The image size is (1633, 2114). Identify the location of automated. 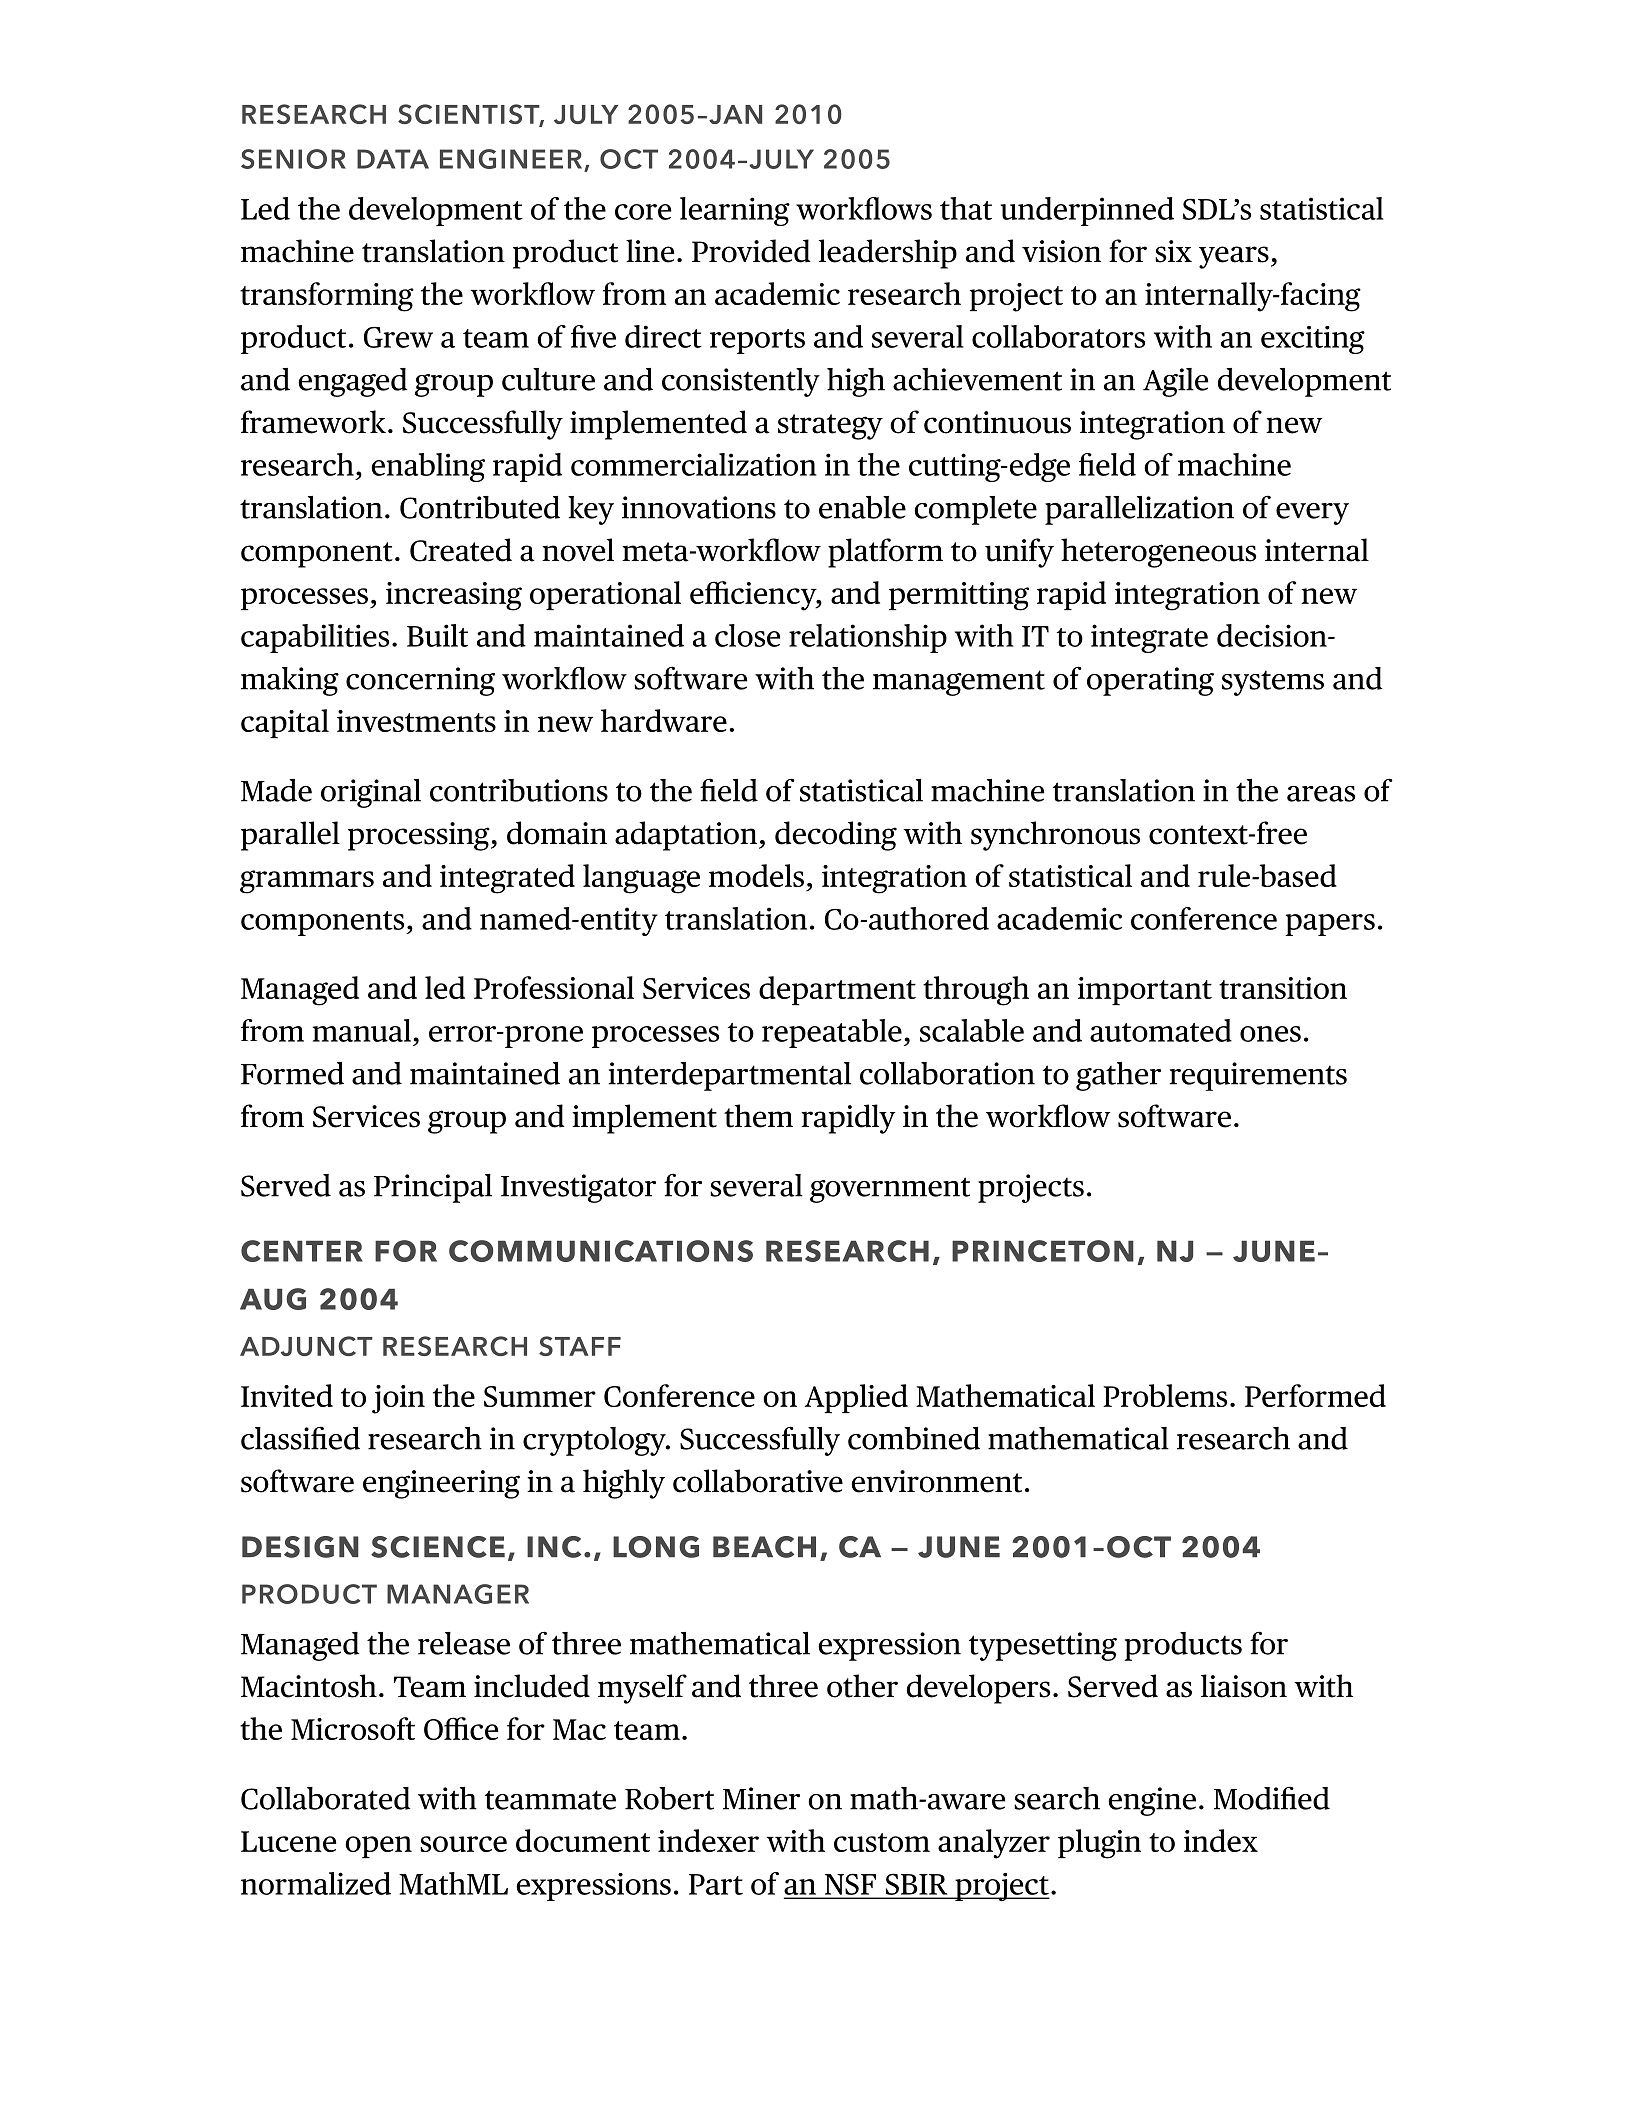
(1161, 1030).
